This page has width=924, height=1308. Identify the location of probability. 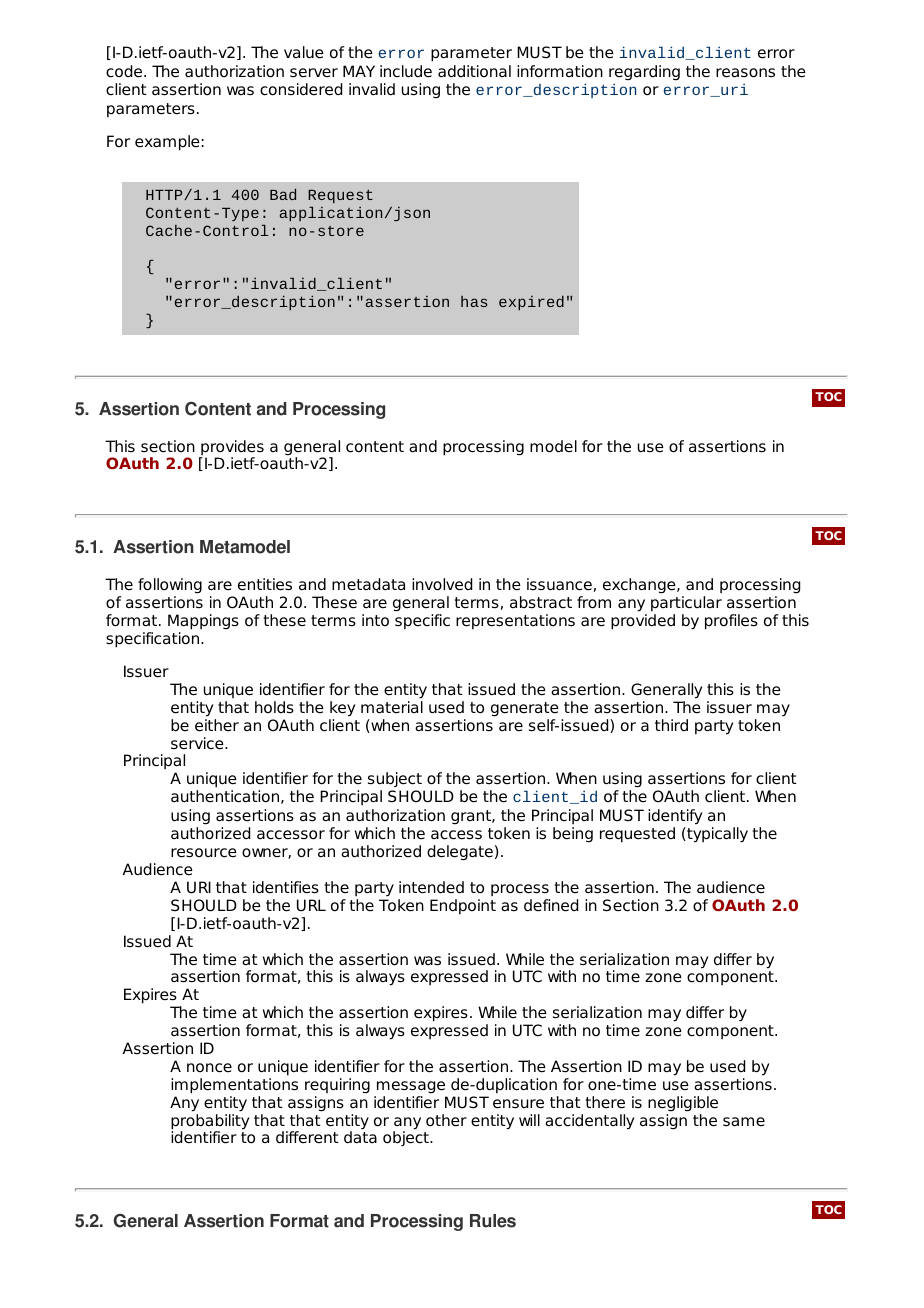
(210, 1123).
